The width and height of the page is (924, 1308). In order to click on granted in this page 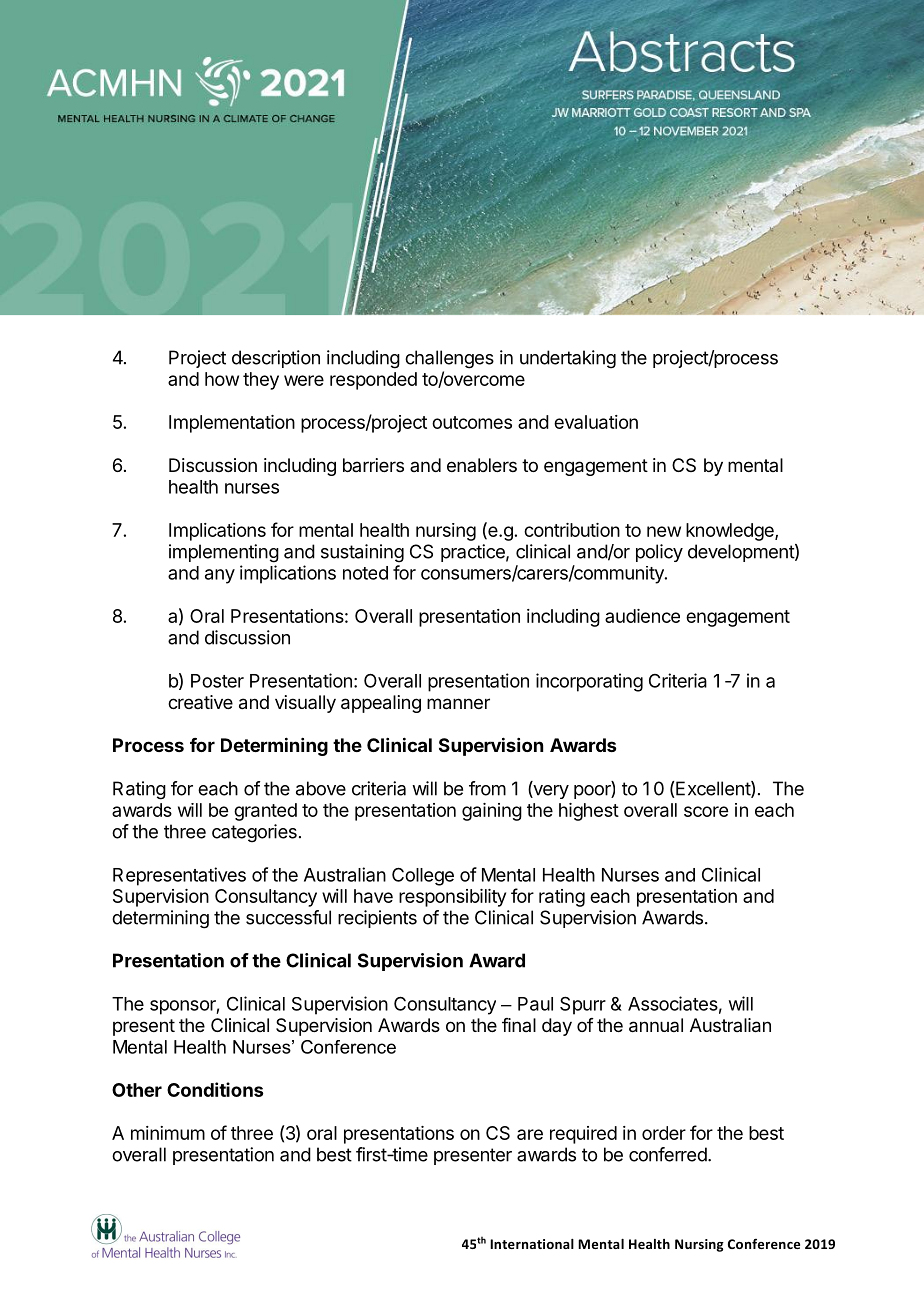, I will do `click(265, 812)`.
